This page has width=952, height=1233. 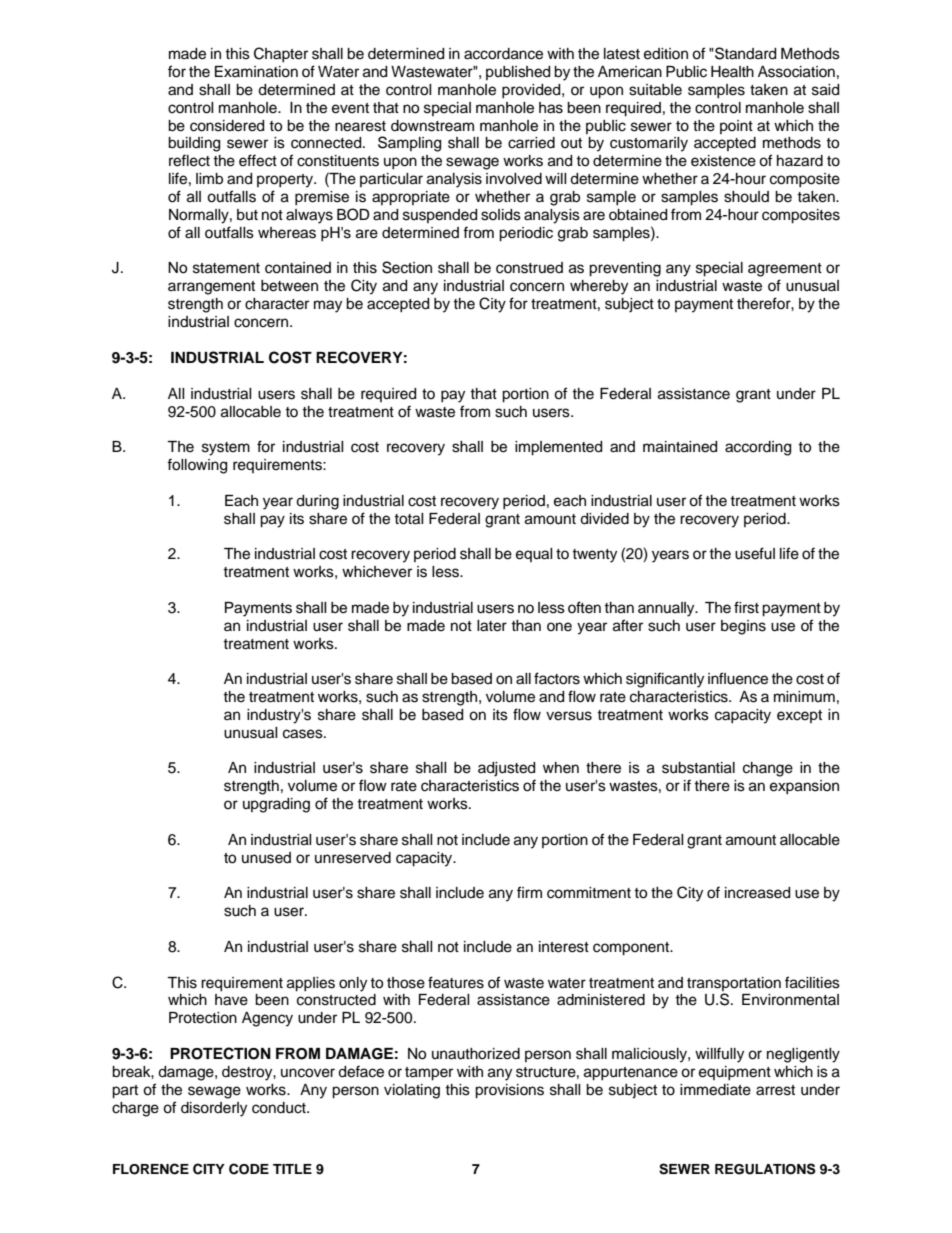 What do you see at coordinates (732, 72) in the page?
I see `Health` at bounding box center [732, 72].
